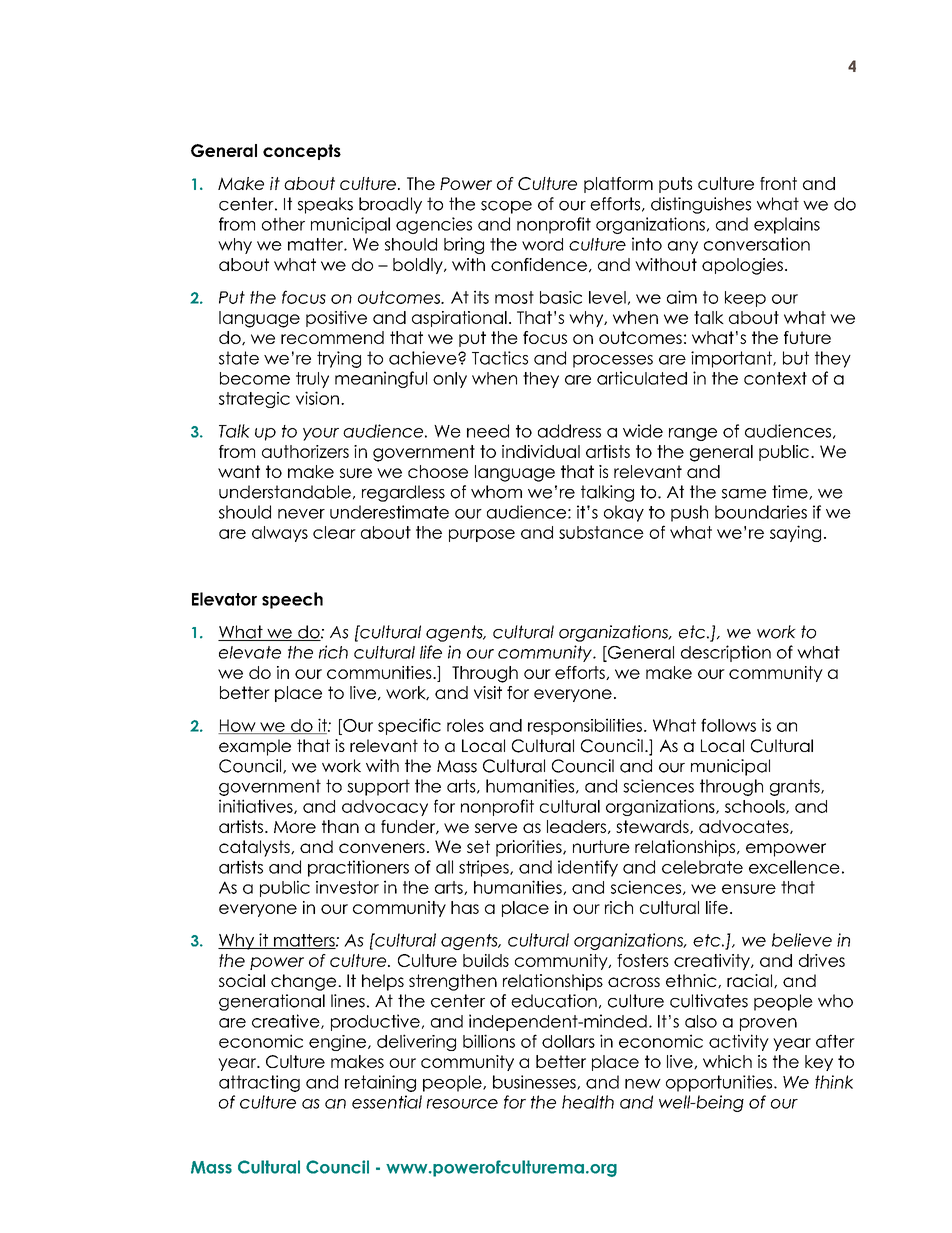  What do you see at coordinates (726, 653) in the screenshot?
I see `description` at bounding box center [726, 653].
